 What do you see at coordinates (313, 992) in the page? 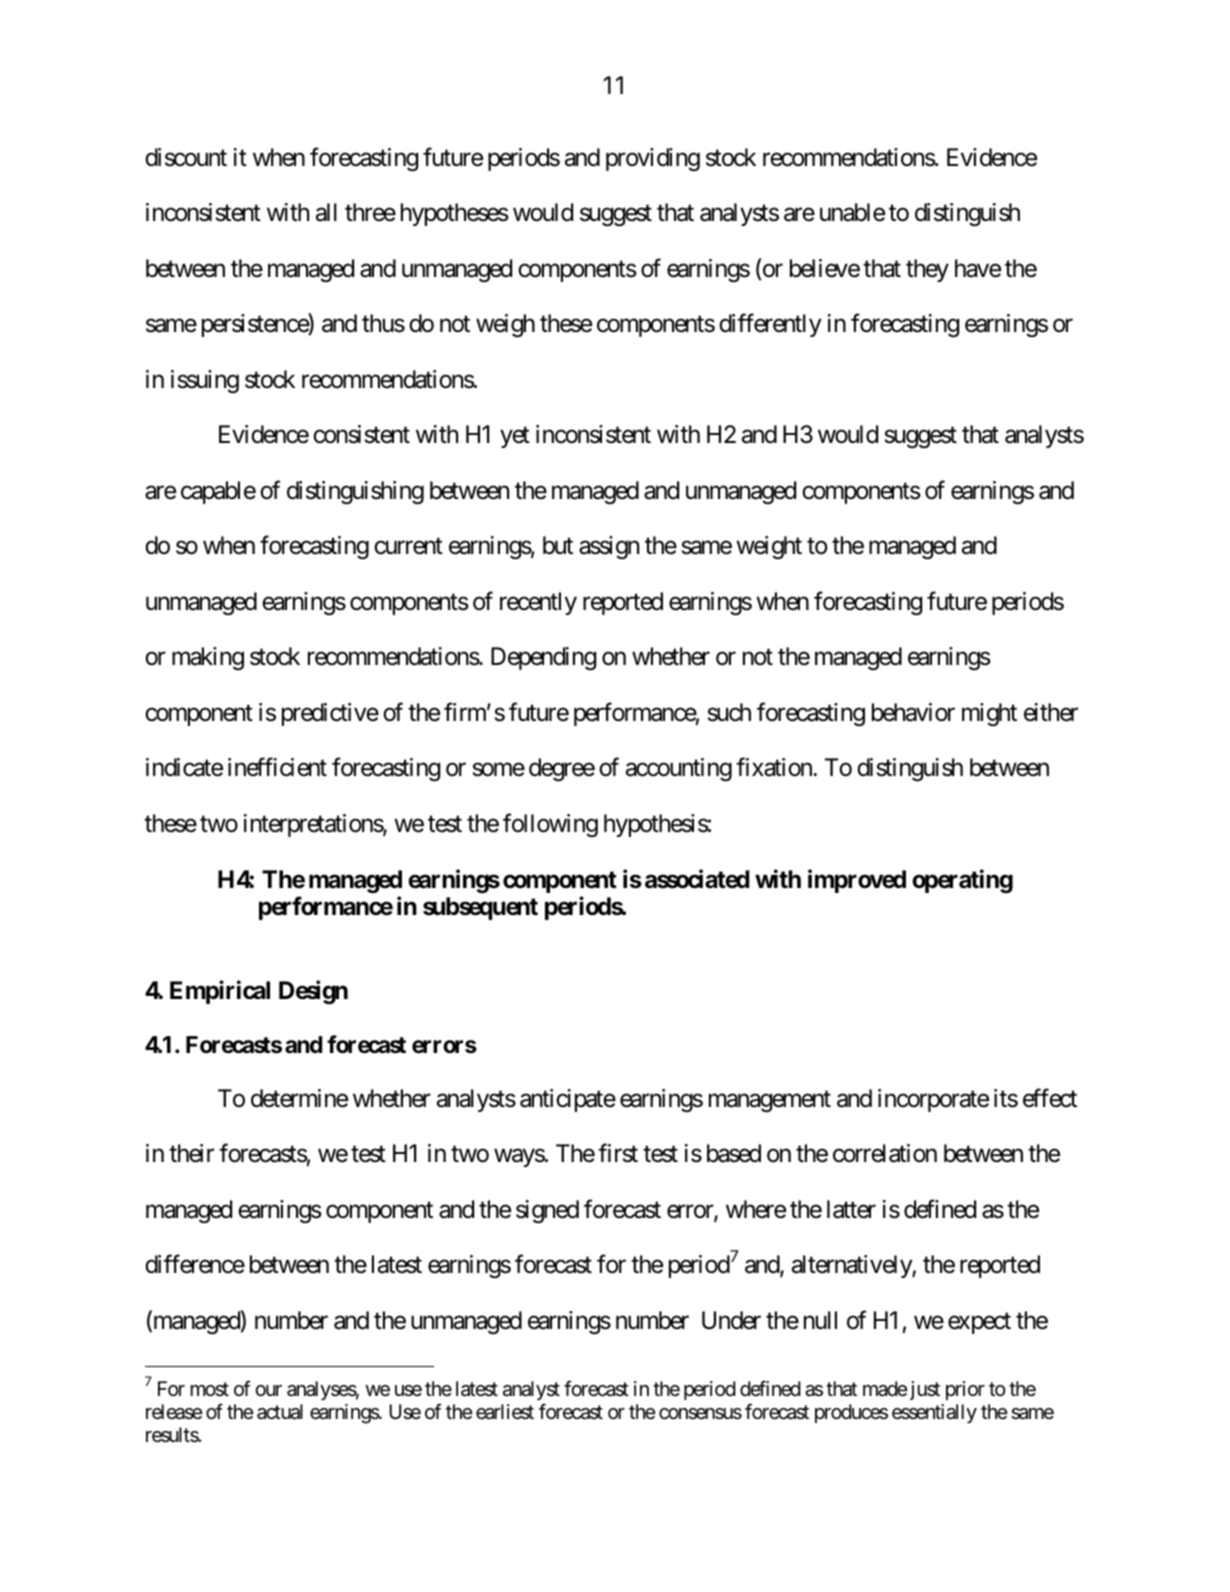
I see `Design` at bounding box center [313, 992].
